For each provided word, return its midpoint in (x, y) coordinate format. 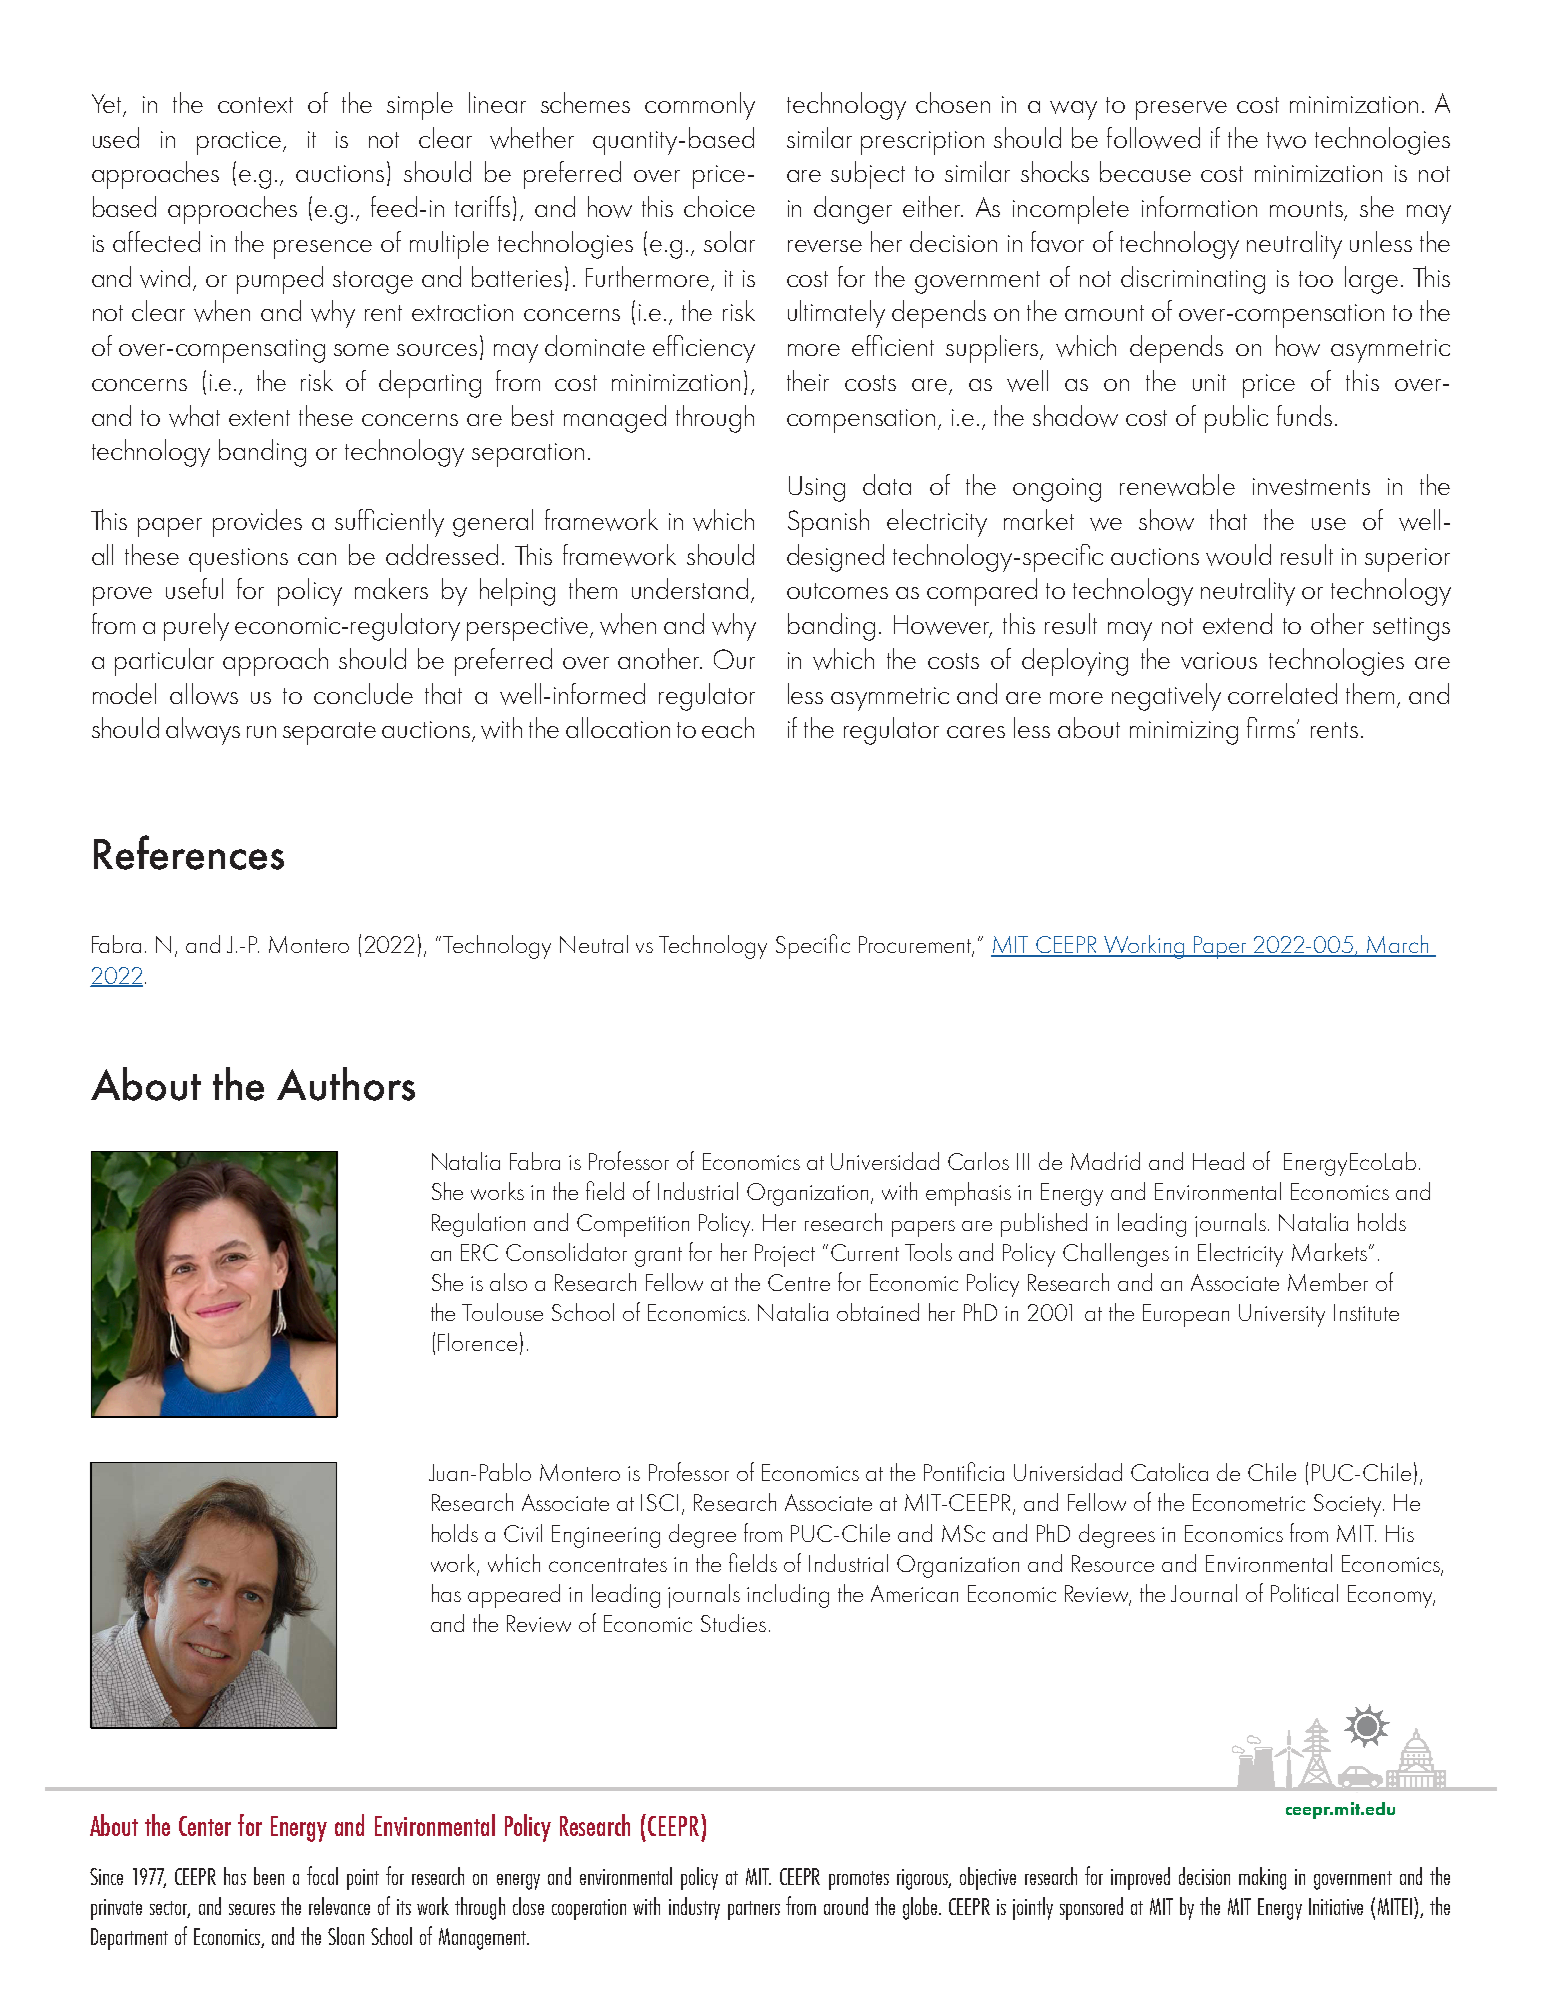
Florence (477, 1342)
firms (1272, 727)
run (261, 732)
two (1286, 140)
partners (754, 1910)
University (1282, 1315)
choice (719, 206)
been (269, 1876)
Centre (799, 1282)
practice (240, 143)
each (728, 727)
